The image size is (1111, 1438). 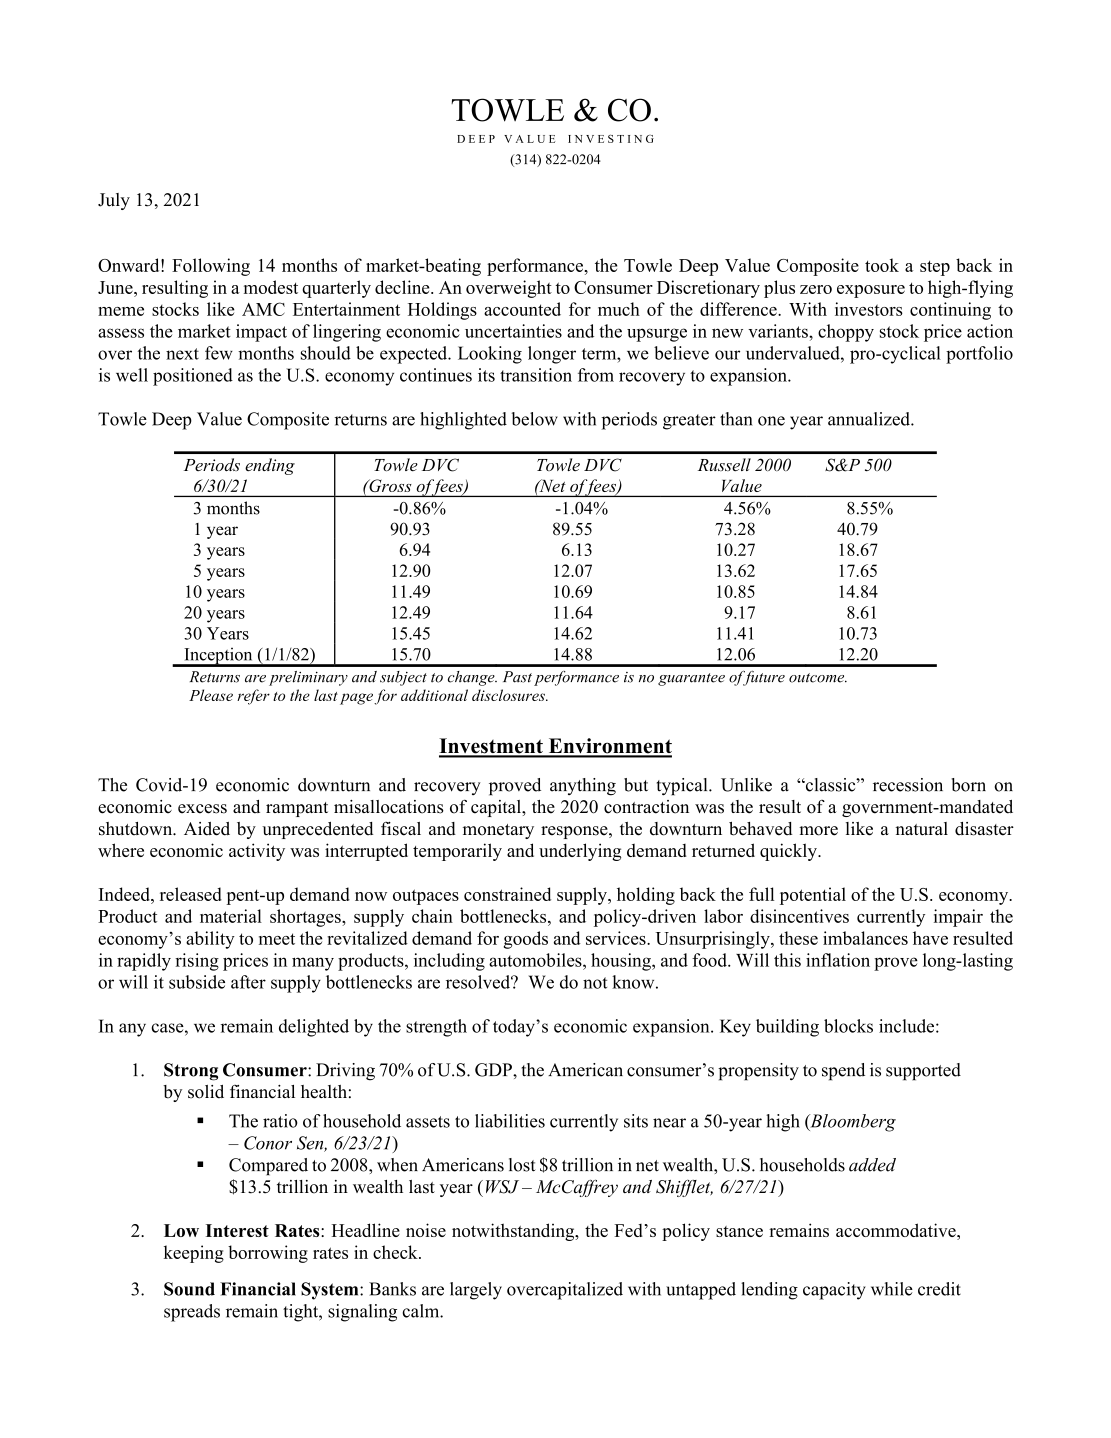 What do you see at coordinates (517, 677) in the document?
I see `Past` at bounding box center [517, 677].
